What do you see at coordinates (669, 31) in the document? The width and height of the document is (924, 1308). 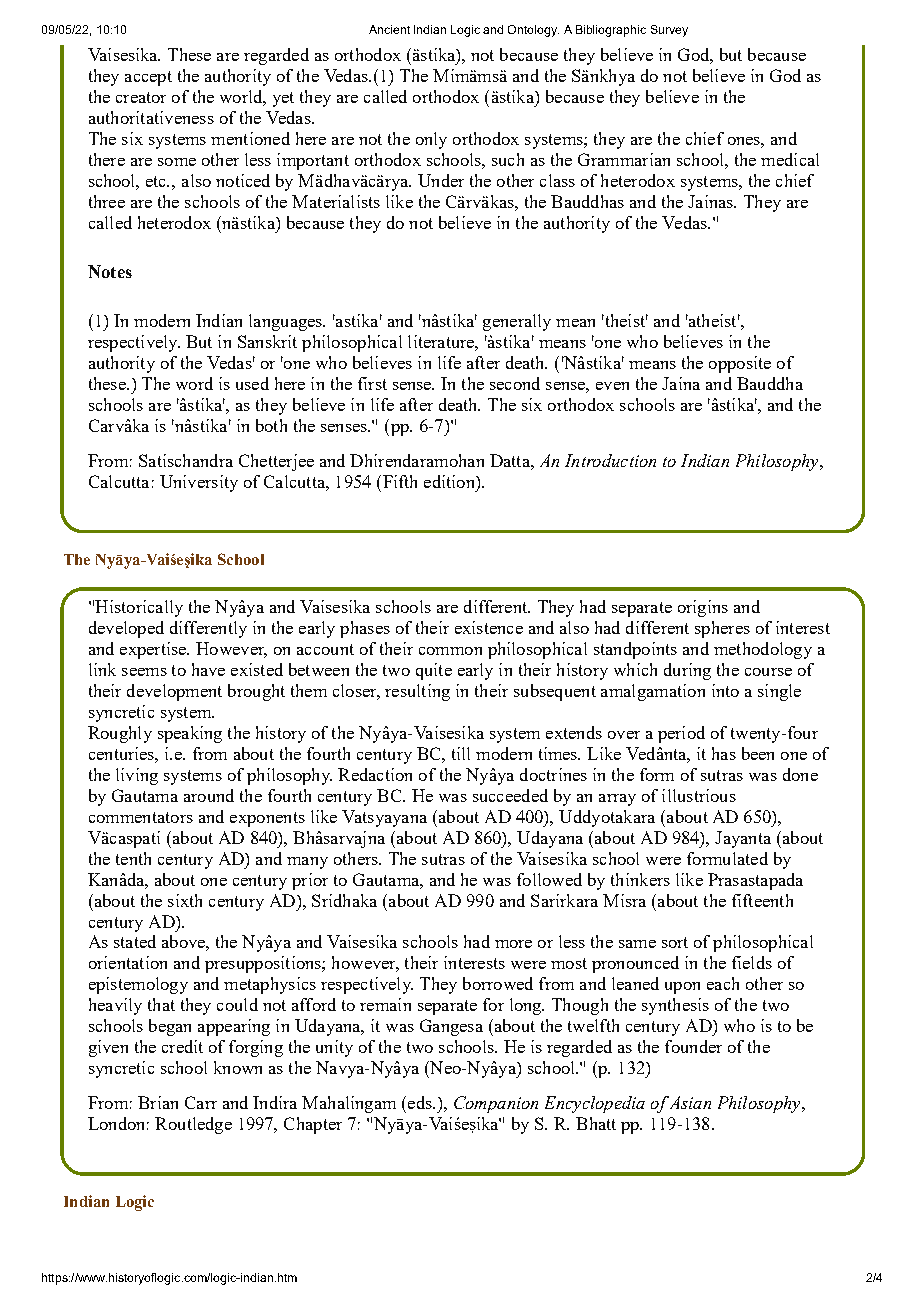 I see `Survey` at bounding box center [669, 31].
